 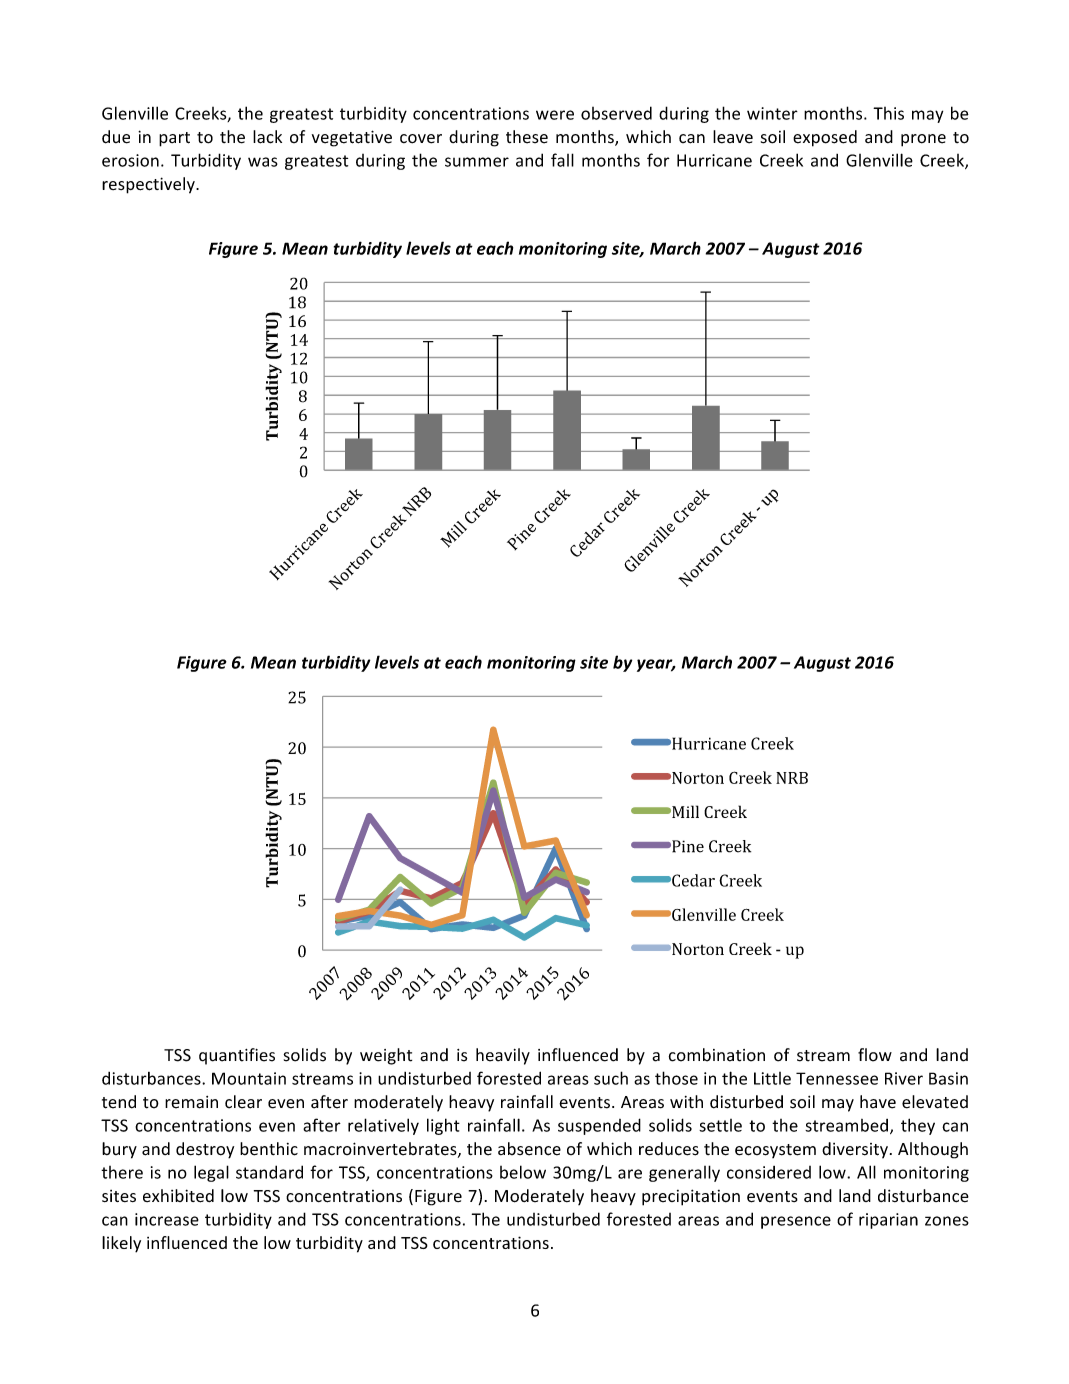 I want to click on exposed, so click(x=825, y=138).
